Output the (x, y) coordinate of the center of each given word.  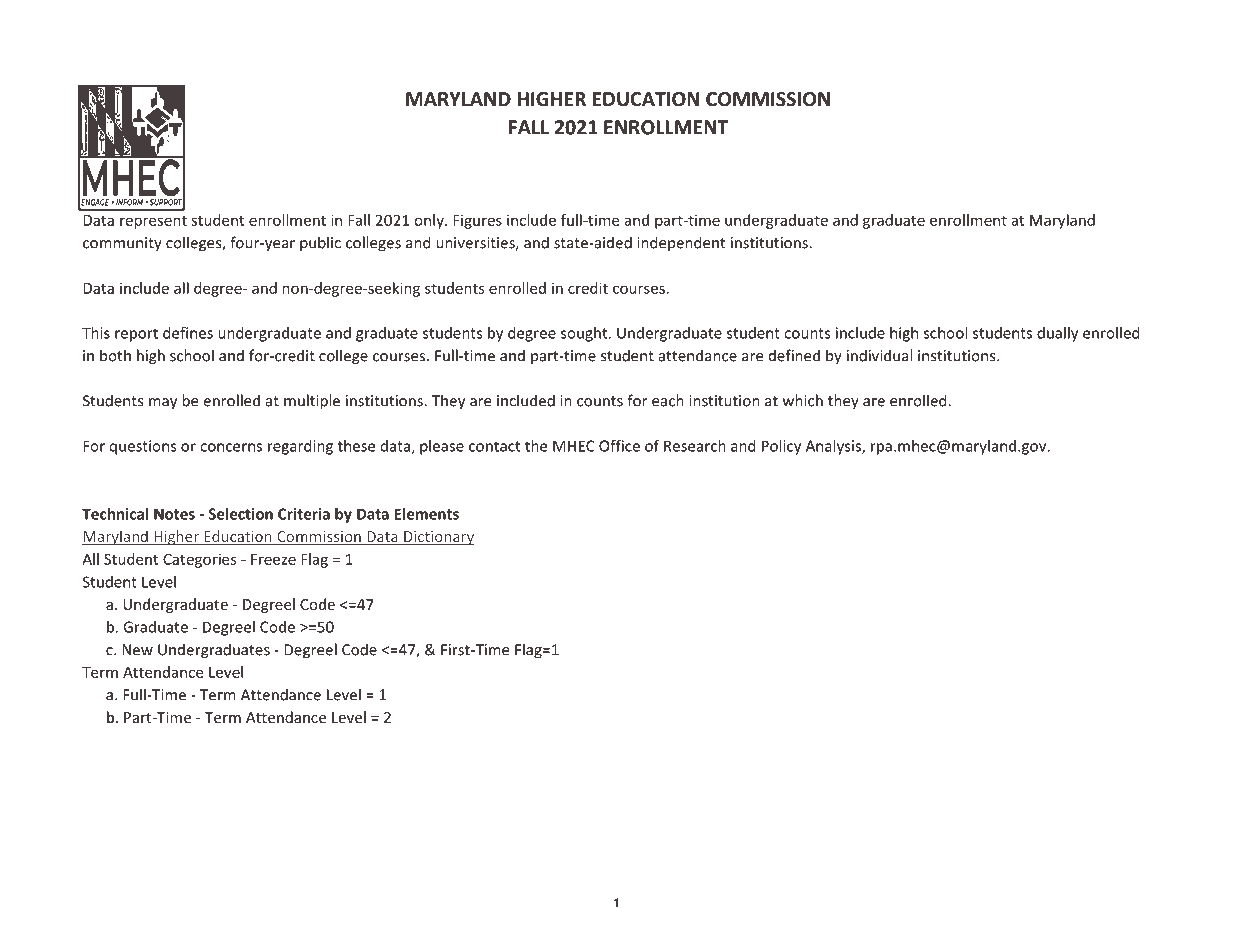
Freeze (273, 559)
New (137, 650)
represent (153, 222)
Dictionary (438, 538)
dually (1057, 334)
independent (681, 243)
